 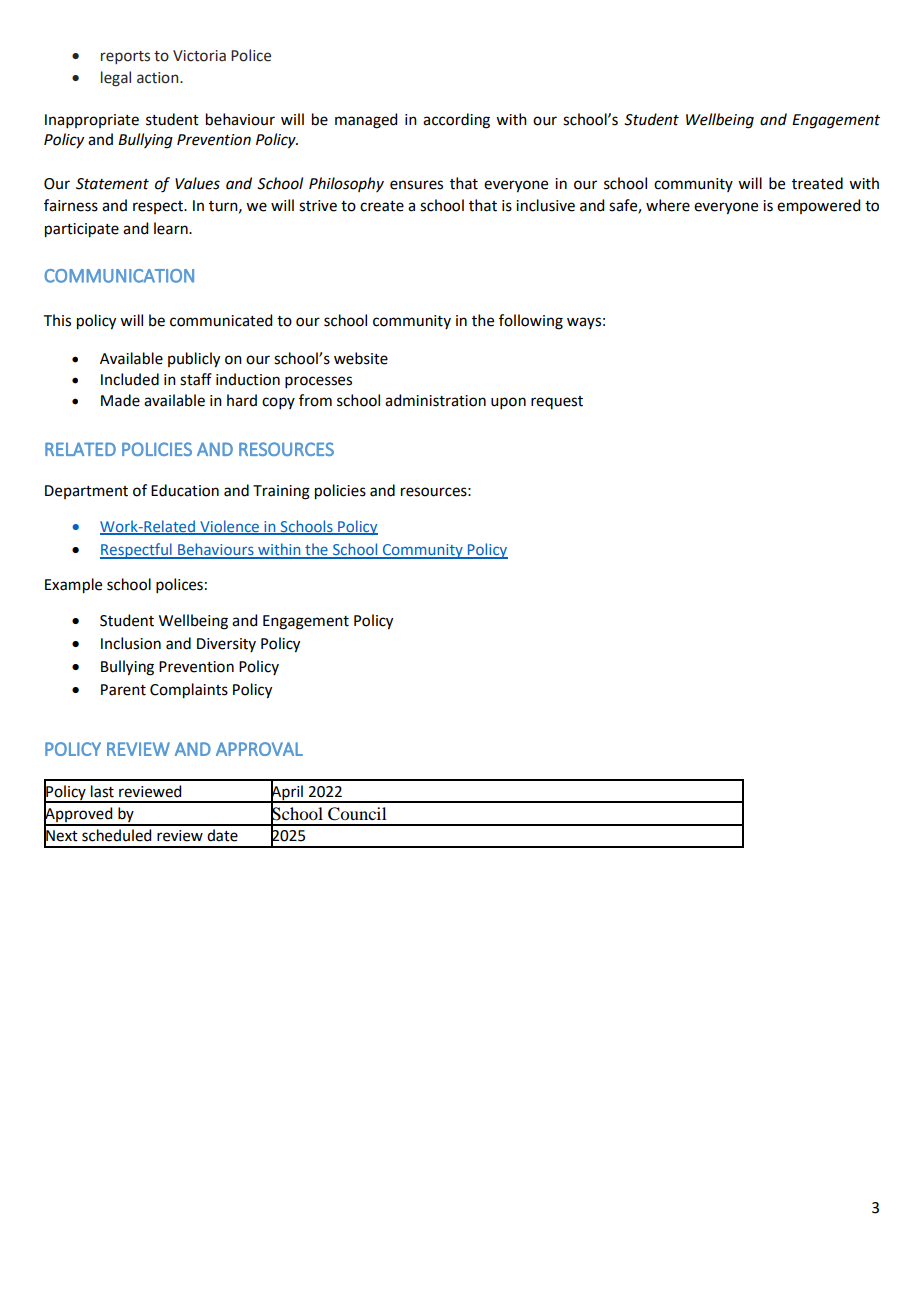 I want to click on according, so click(x=456, y=121).
